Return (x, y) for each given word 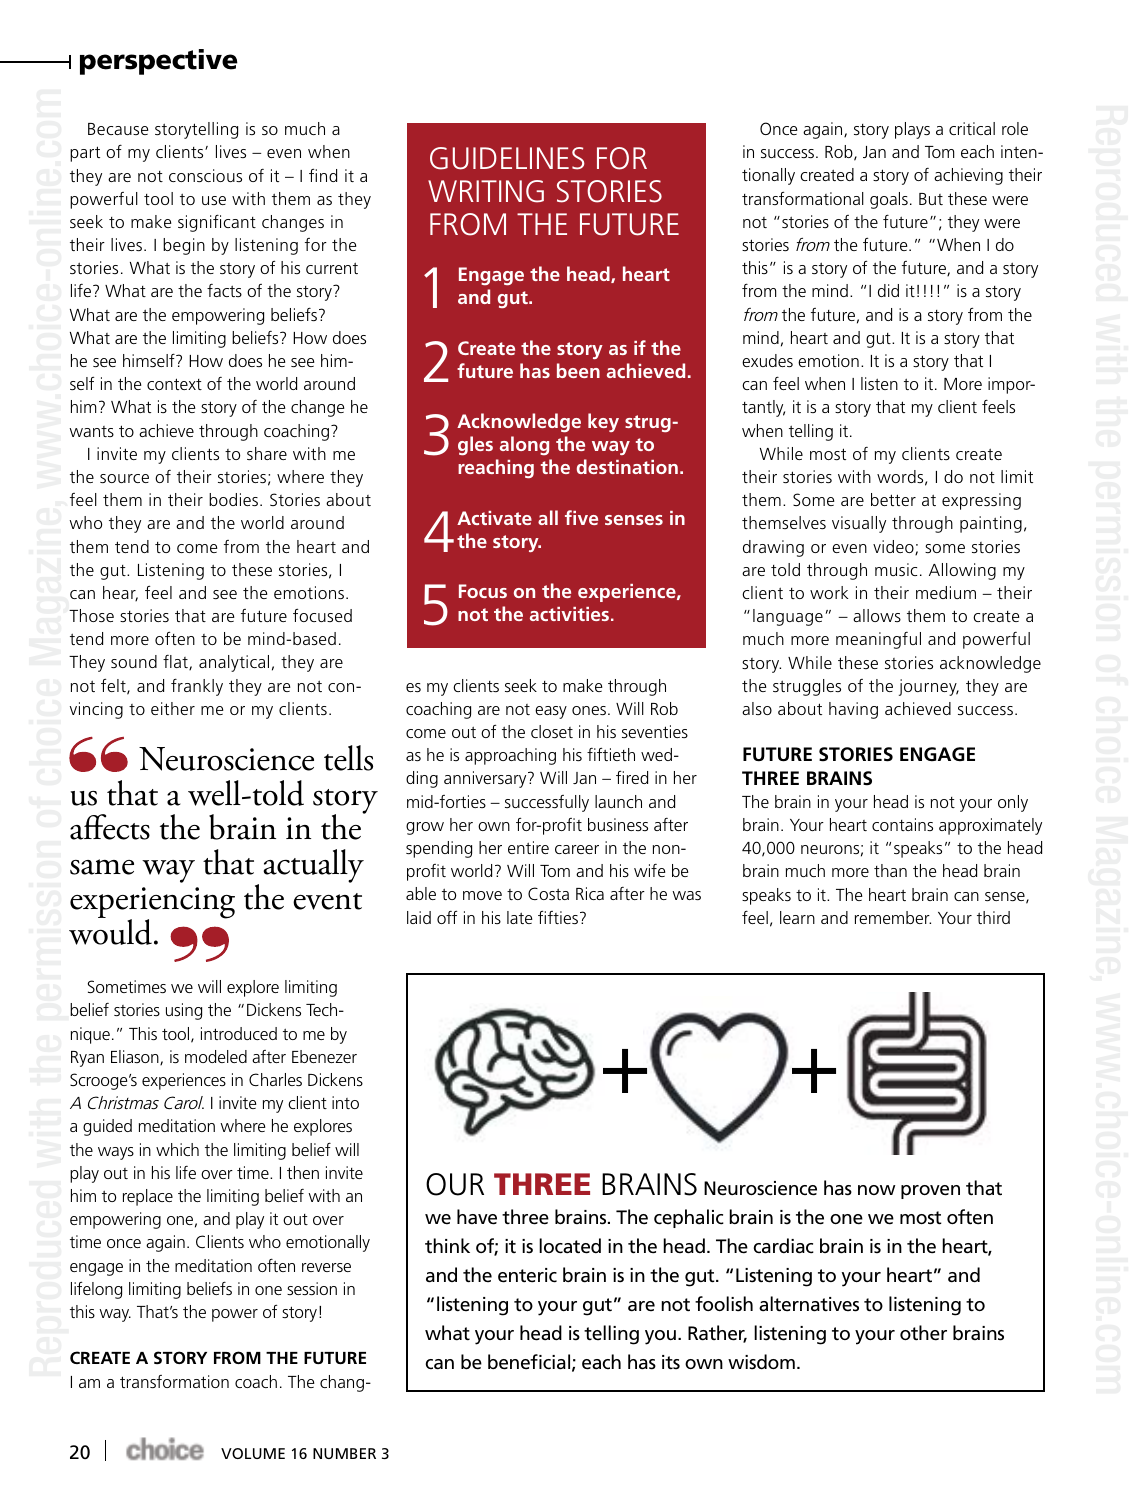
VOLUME (253, 1453)
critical (972, 128)
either (173, 708)
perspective (159, 62)
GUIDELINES (507, 158)
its (671, 1362)
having (853, 710)
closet (552, 731)
